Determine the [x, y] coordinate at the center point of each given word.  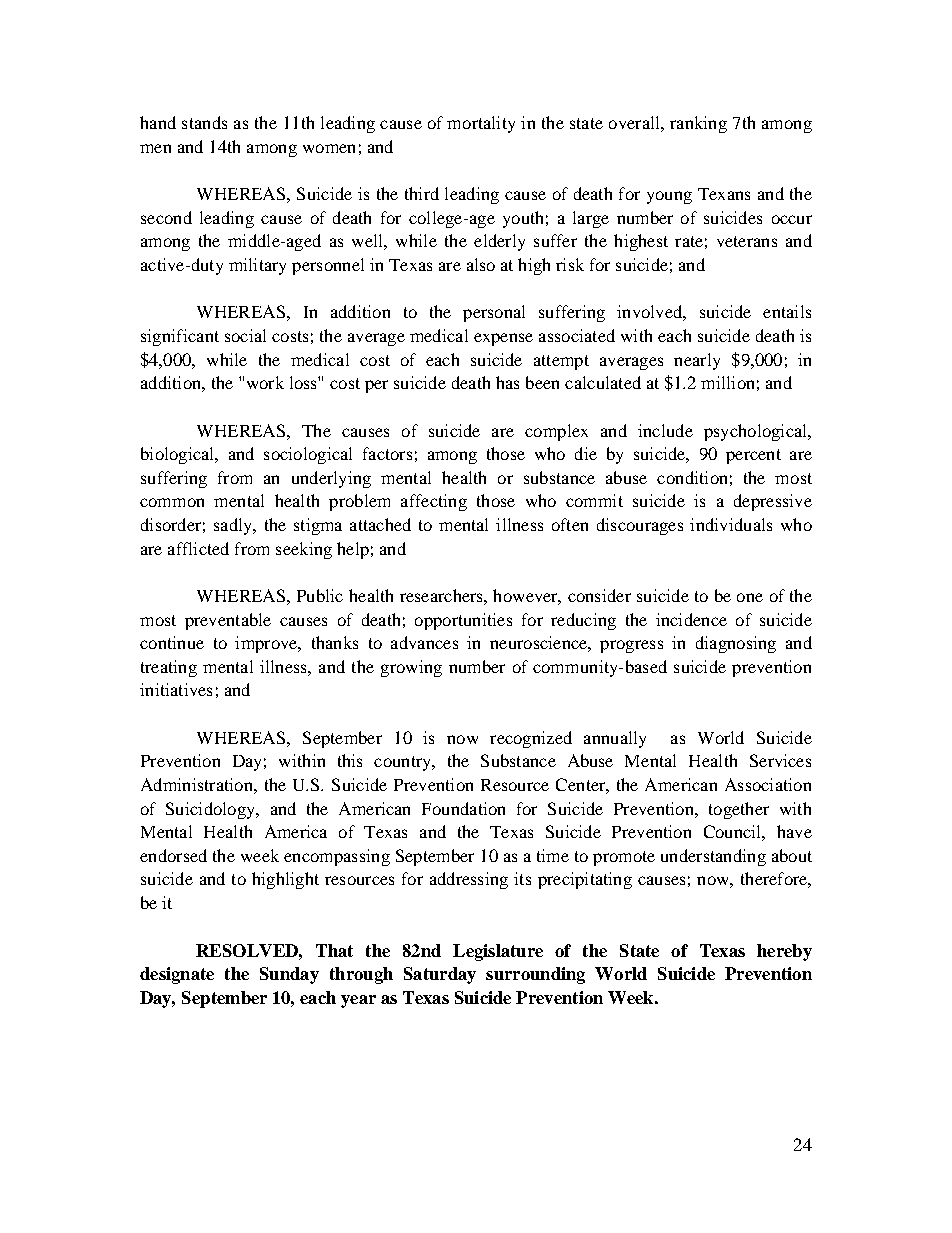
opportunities [463, 621]
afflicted [198, 548]
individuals [731, 524]
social [245, 335]
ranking [698, 124]
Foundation [463, 808]
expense [503, 339]
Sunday [289, 975]
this [350, 760]
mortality [481, 124]
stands [204, 122]
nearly [697, 361]
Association [768, 784]
